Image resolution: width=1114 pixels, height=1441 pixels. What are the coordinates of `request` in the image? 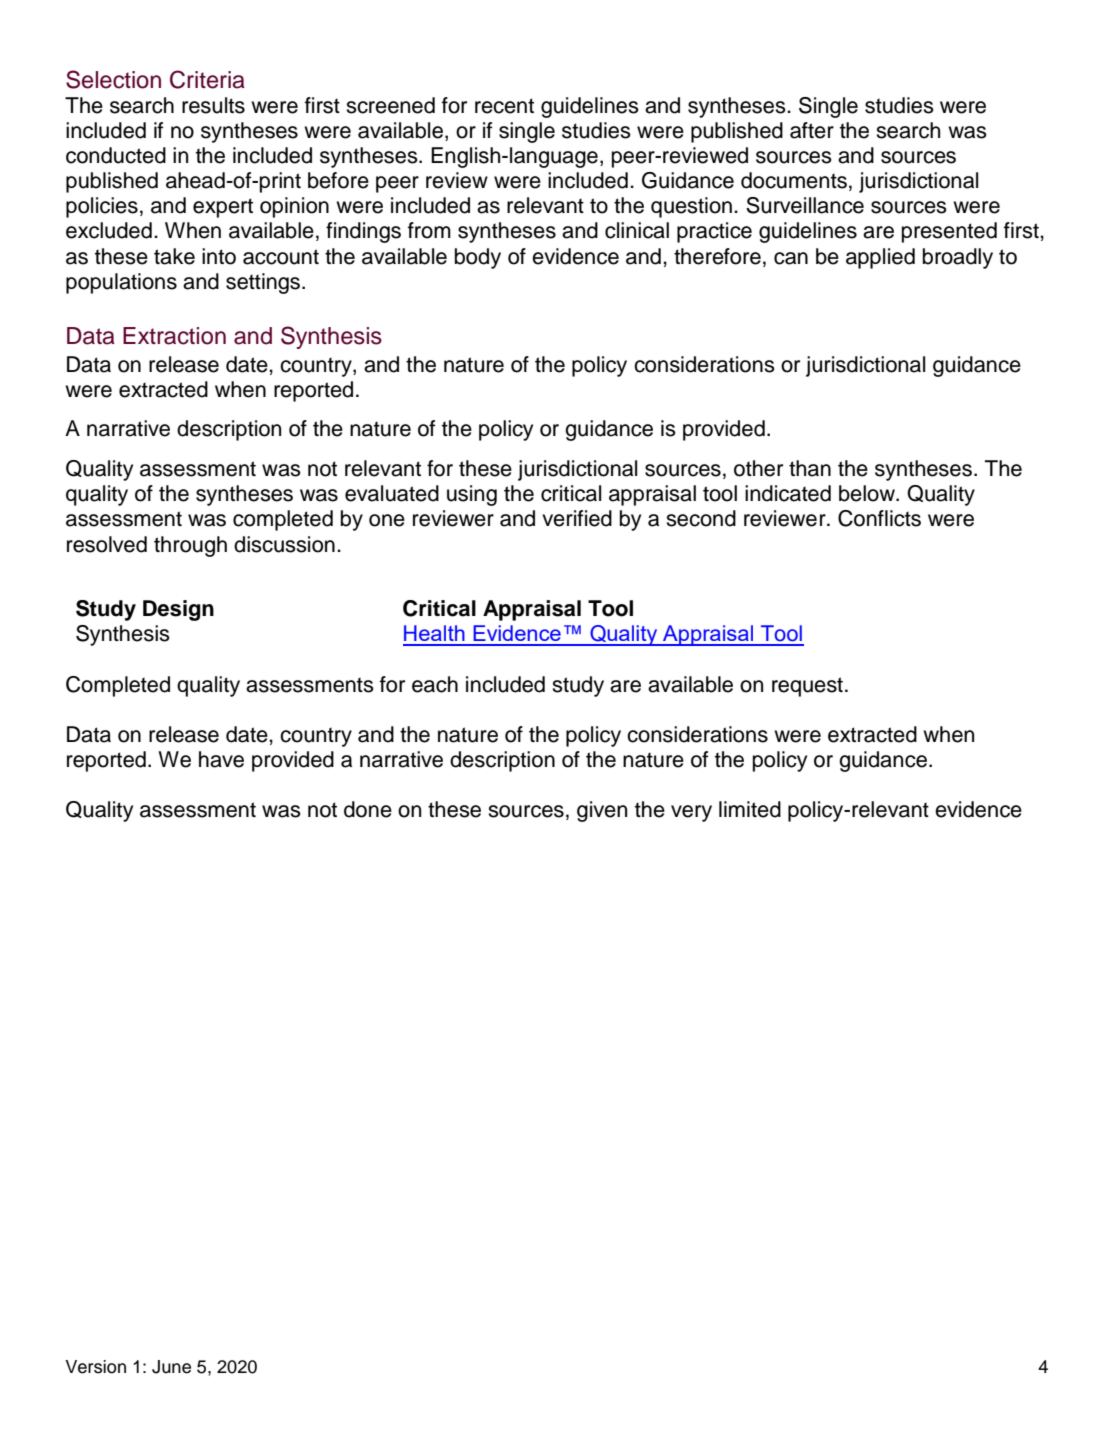 It's located at (807, 687).
